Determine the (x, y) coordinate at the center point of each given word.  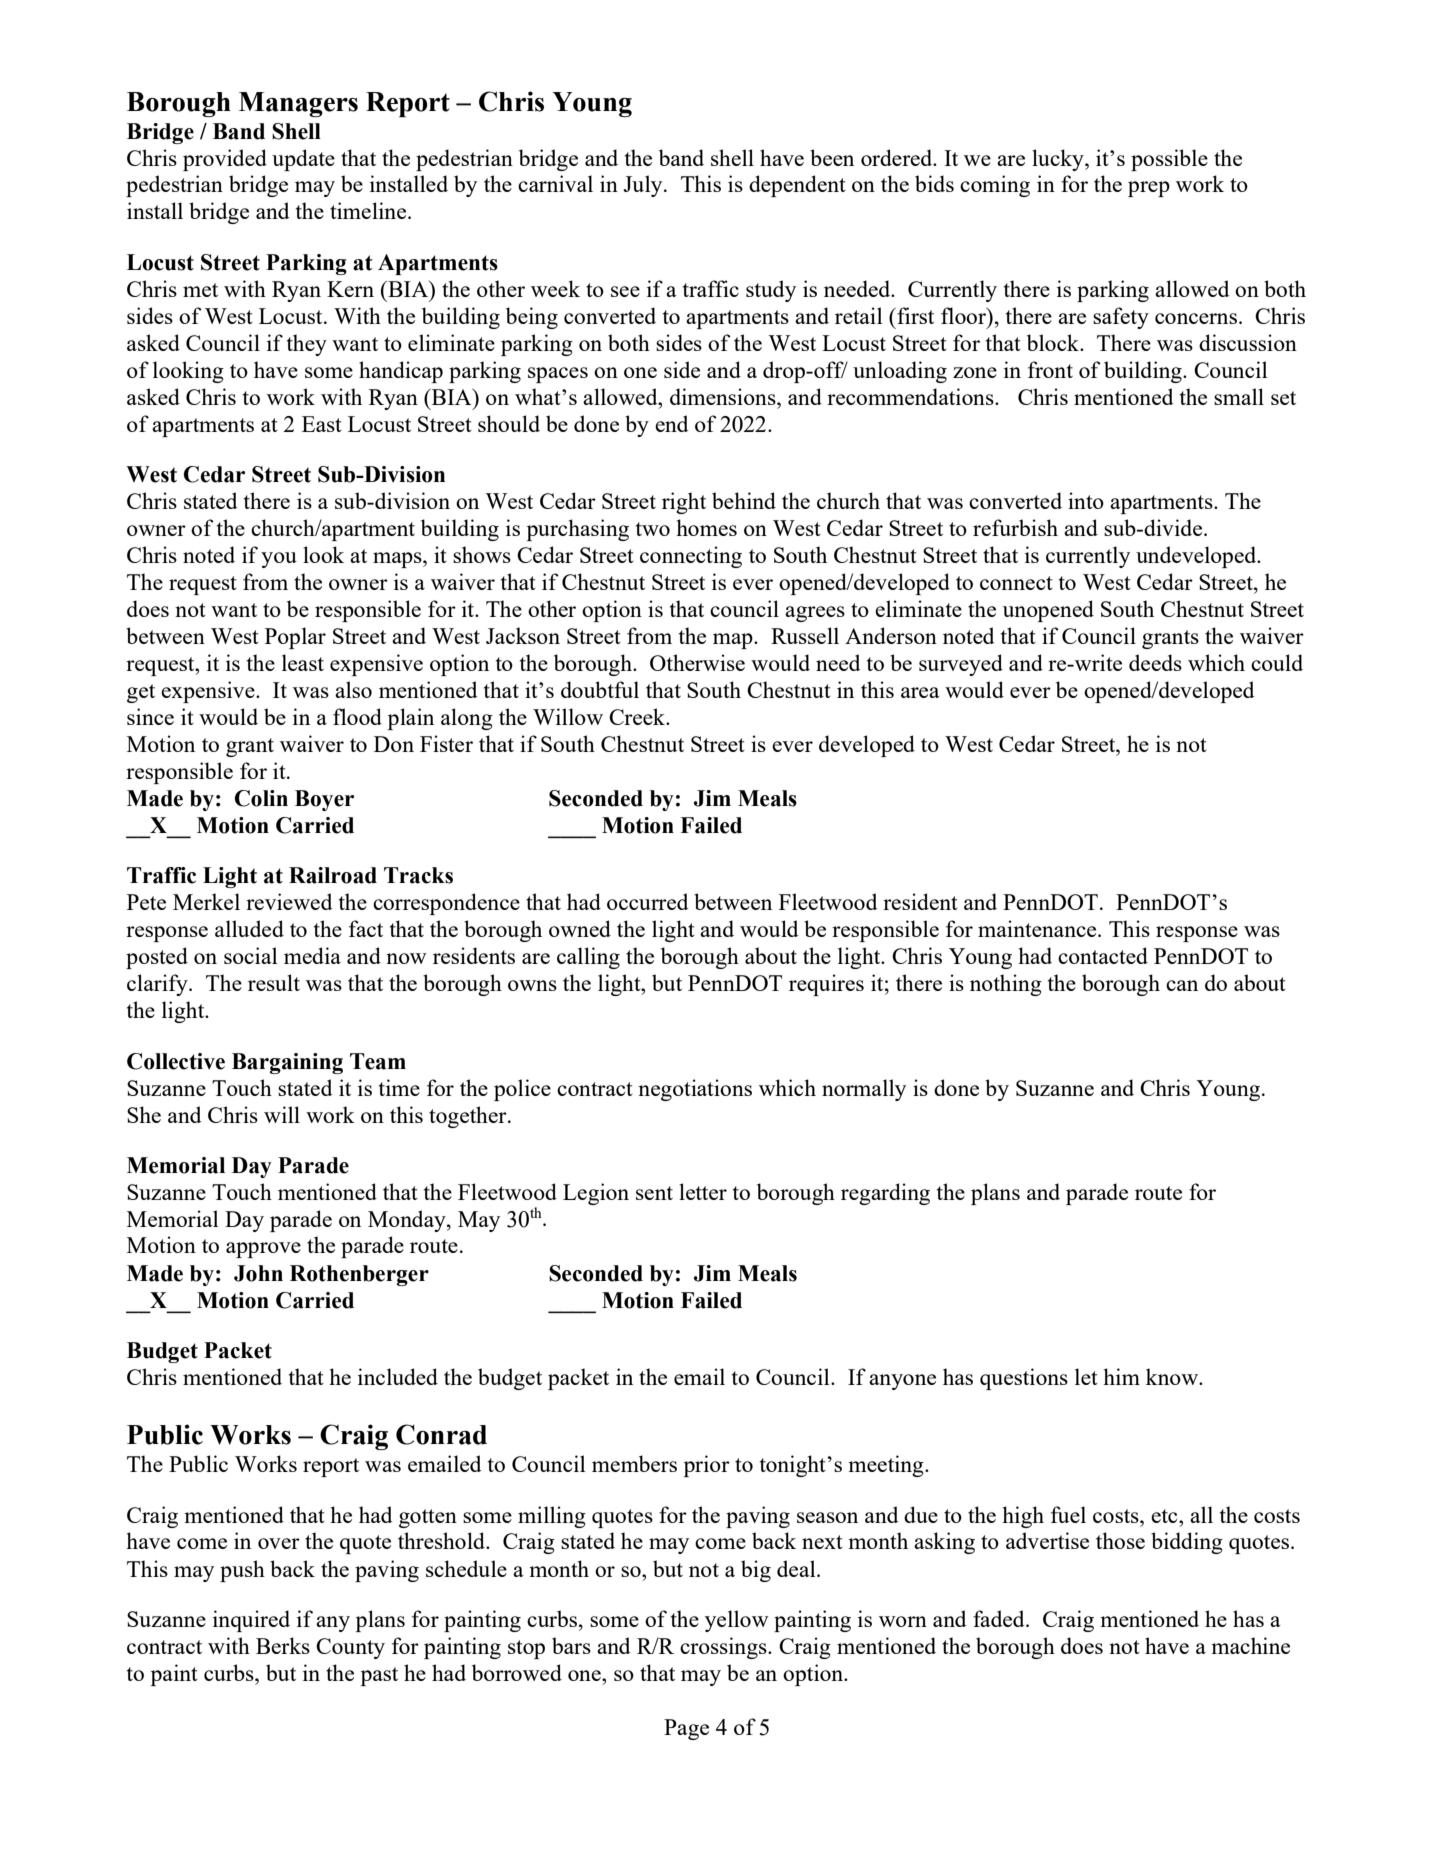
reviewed (289, 901)
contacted (1103, 955)
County (350, 1648)
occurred (647, 901)
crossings (724, 1648)
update (303, 160)
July (644, 186)
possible (1169, 160)
